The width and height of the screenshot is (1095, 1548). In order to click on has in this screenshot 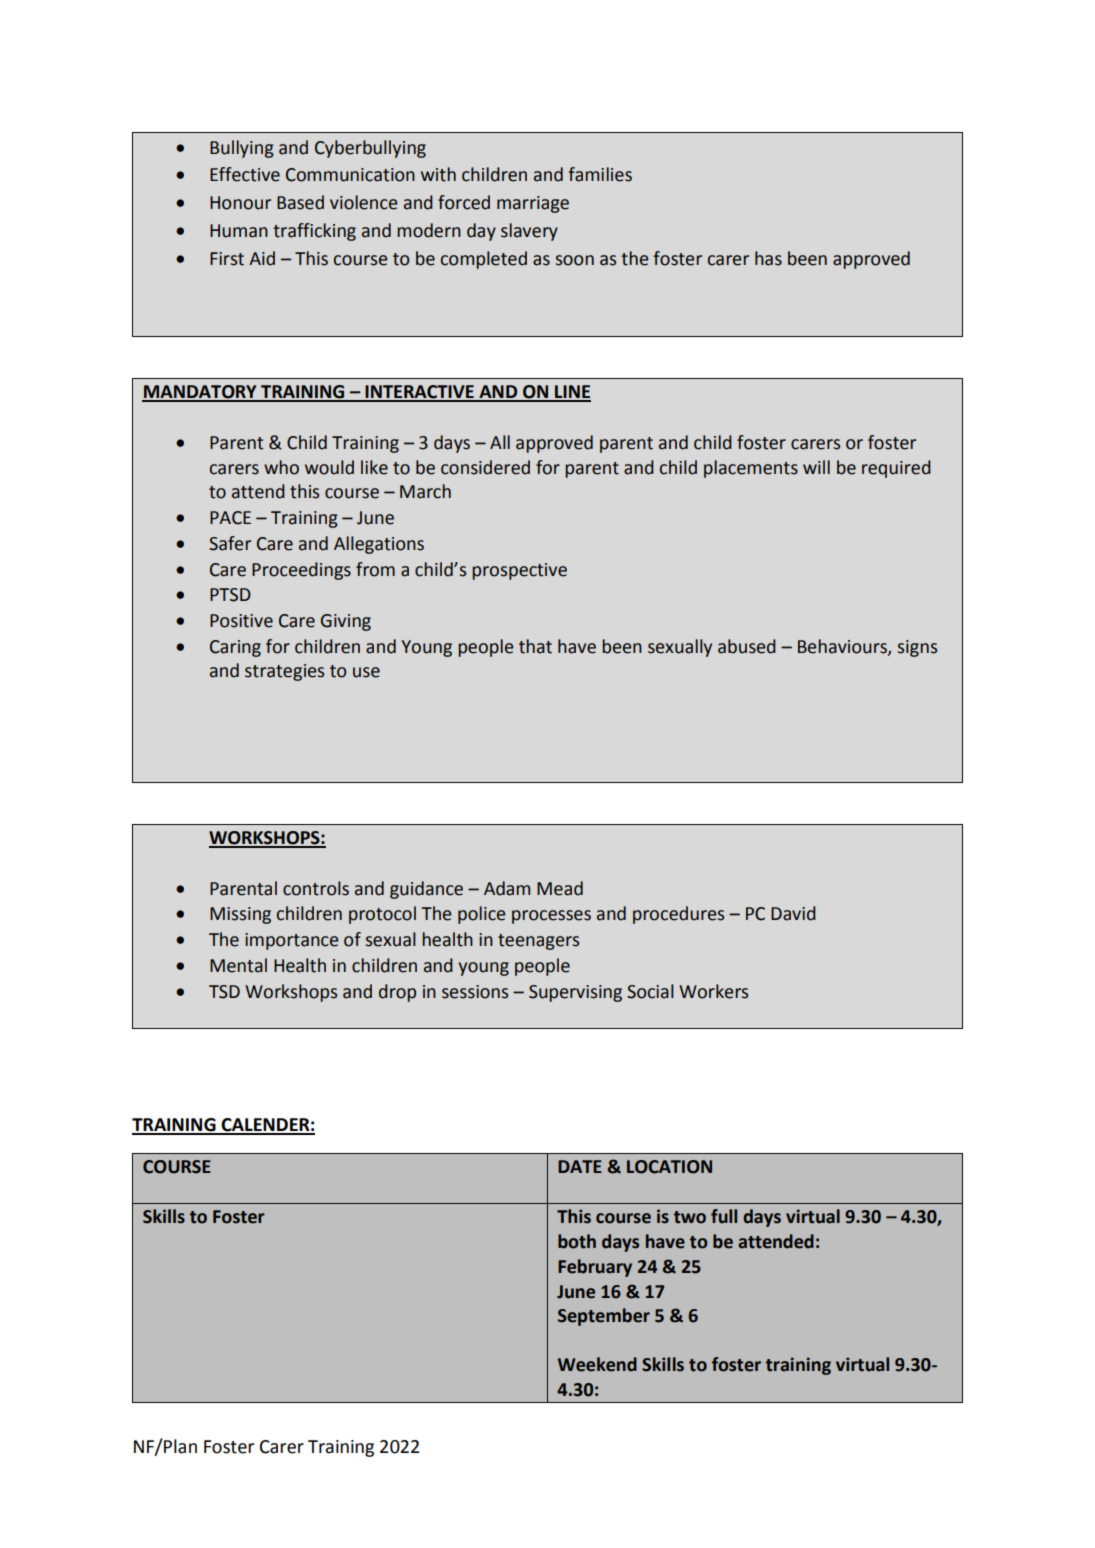, I will do `click(768, 258)`.
